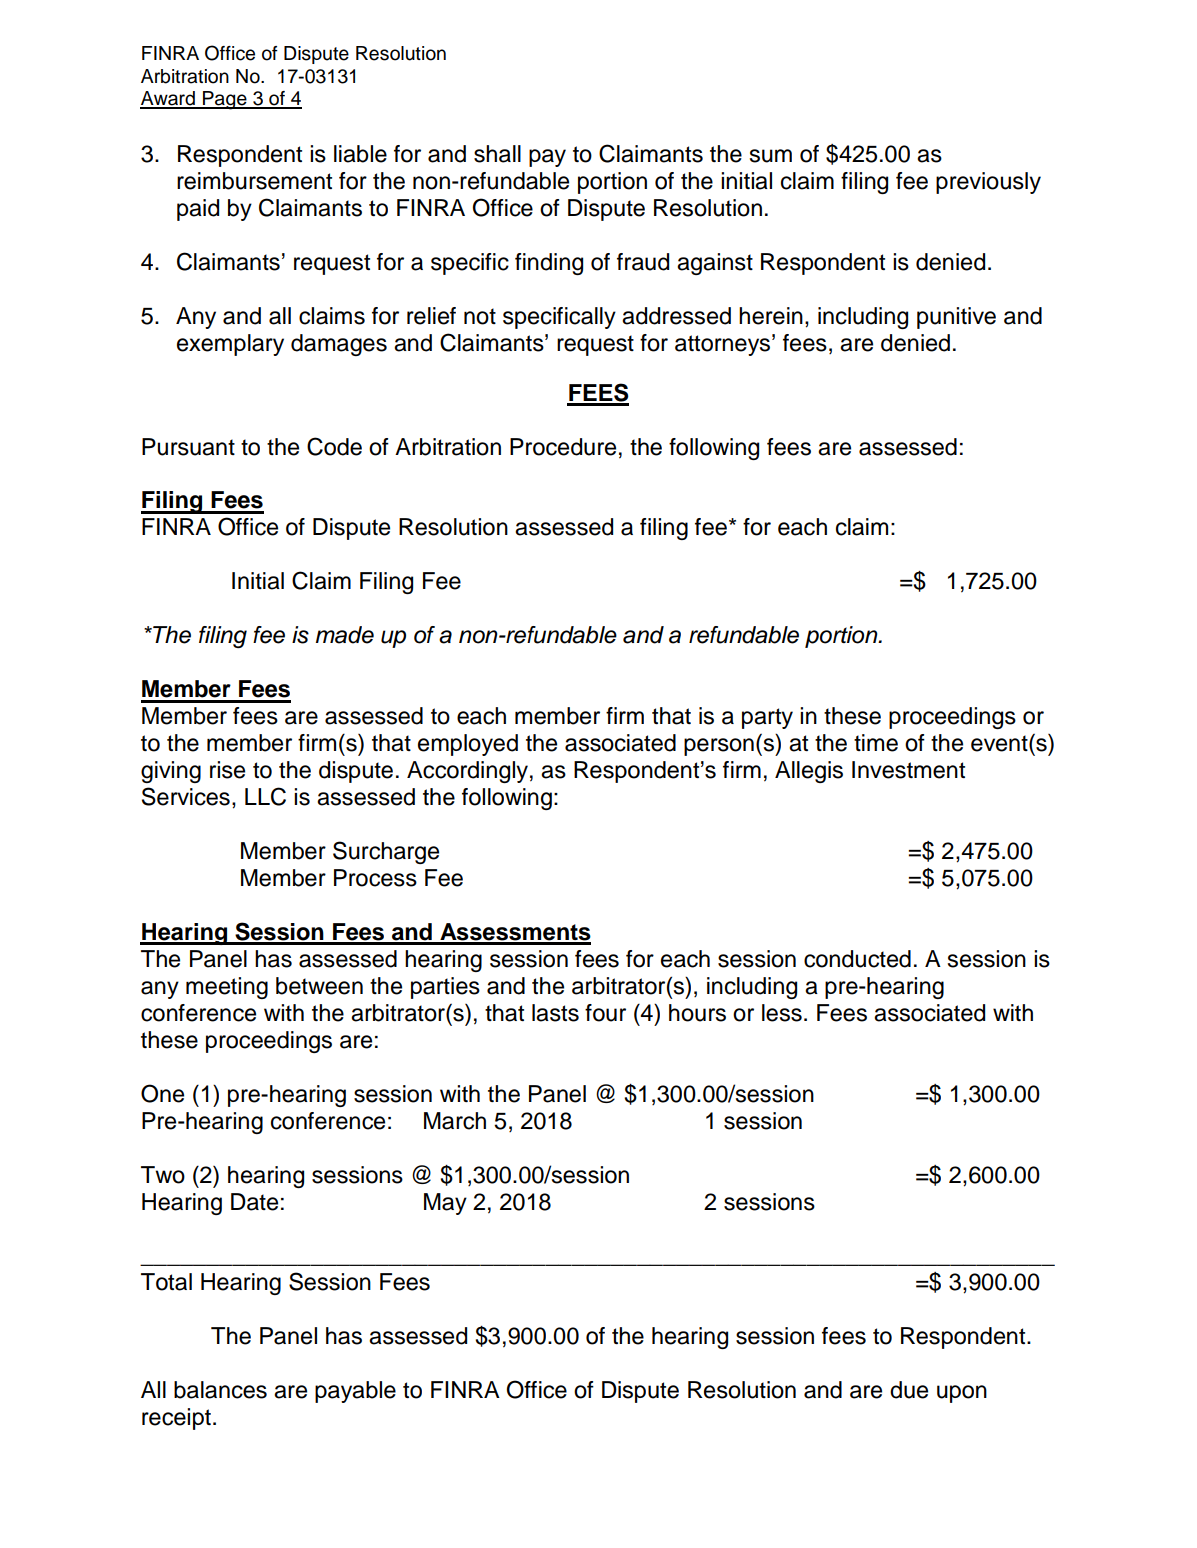 The image size is (1197, 1548). Describe the element at coordinates (220, 1390) in the screenshot. I see `balances` at that location.
